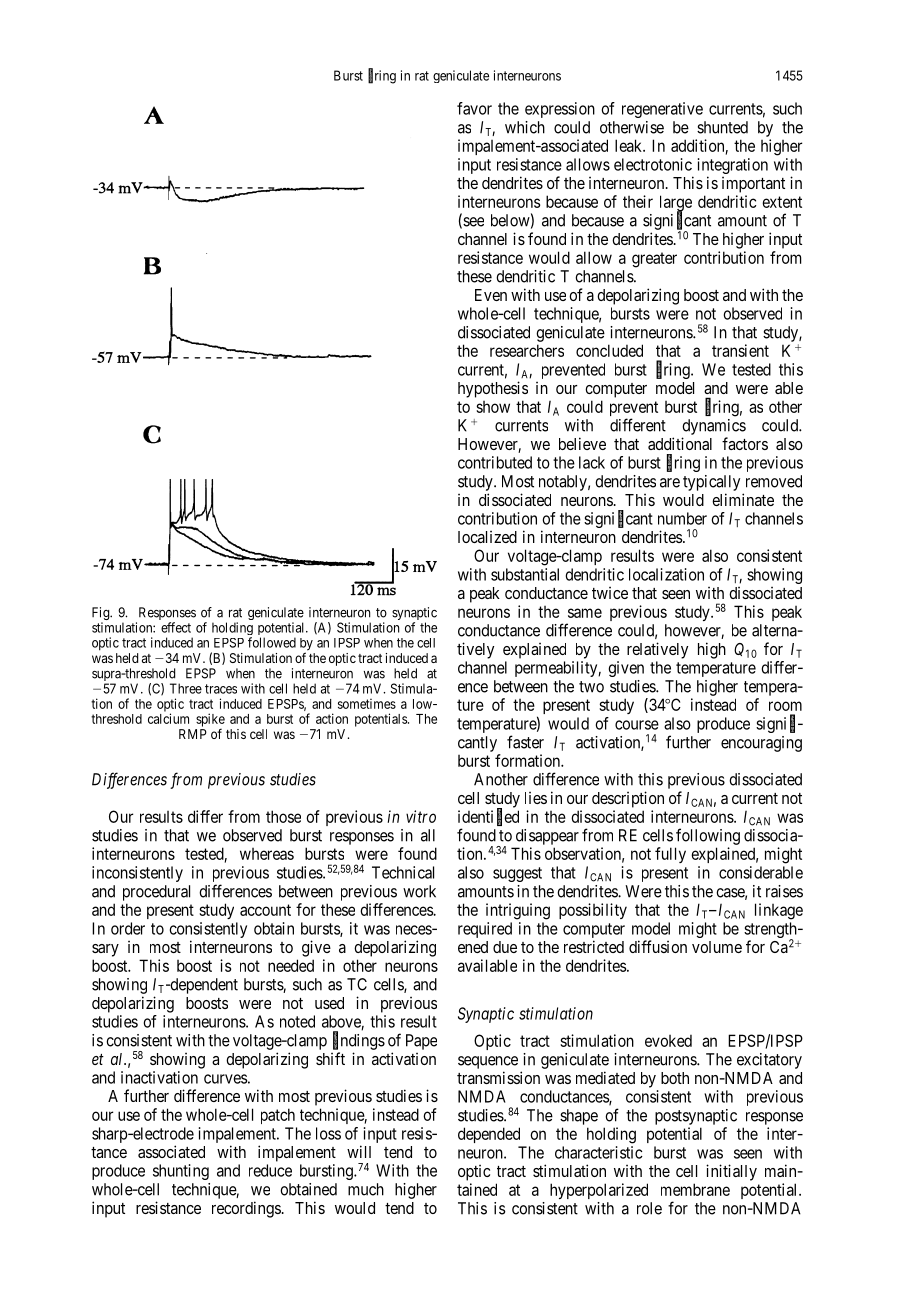 Image resolution: width=916 pixels, height=1316 pixels. Describe the element at coordinates (785, 706) in the image. I see `room` at that location.
